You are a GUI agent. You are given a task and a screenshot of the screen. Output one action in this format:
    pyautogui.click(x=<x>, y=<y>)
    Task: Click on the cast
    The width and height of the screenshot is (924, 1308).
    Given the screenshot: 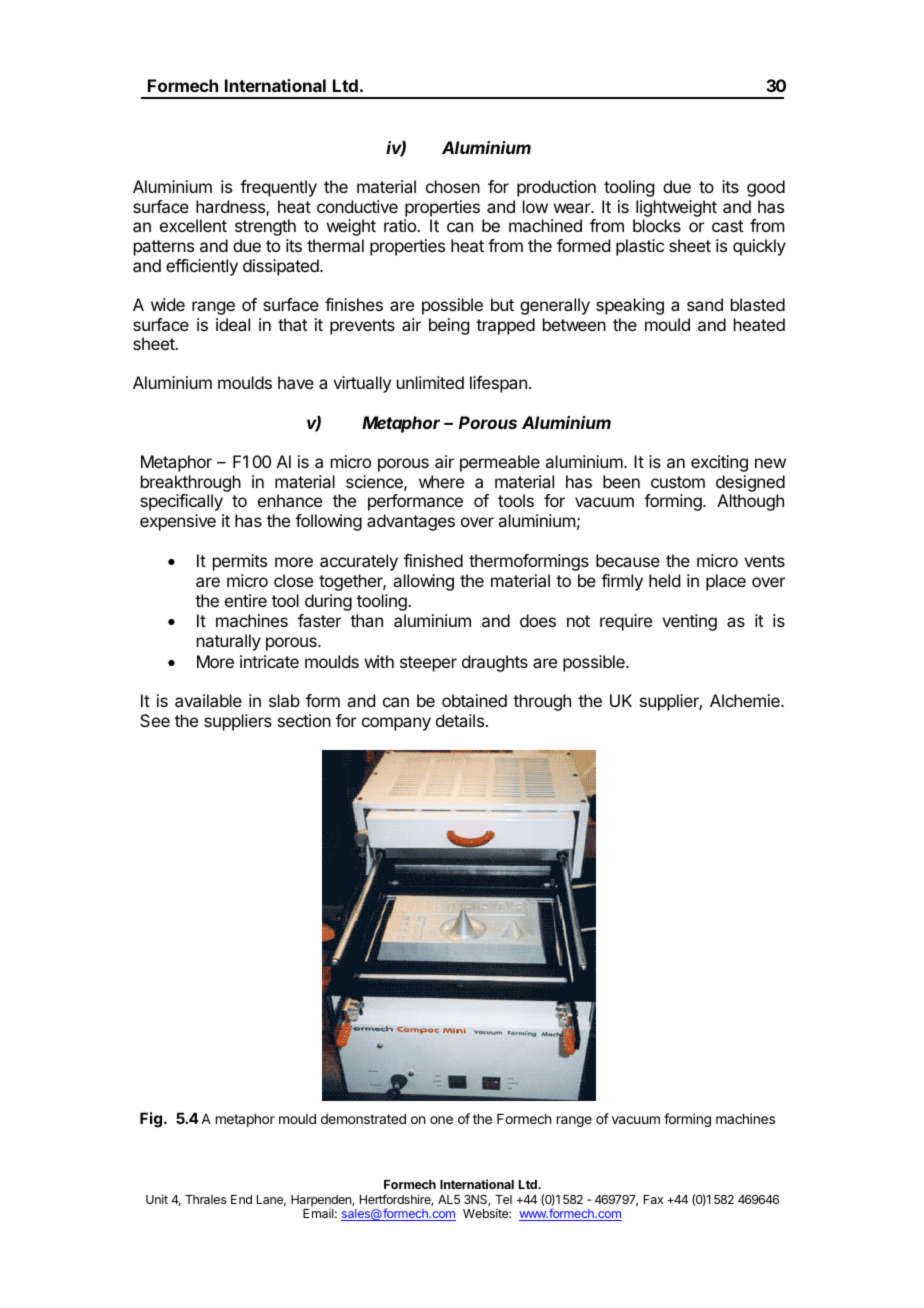 What is the action you would take?
    pyautogui.click(x=727, y=226)
